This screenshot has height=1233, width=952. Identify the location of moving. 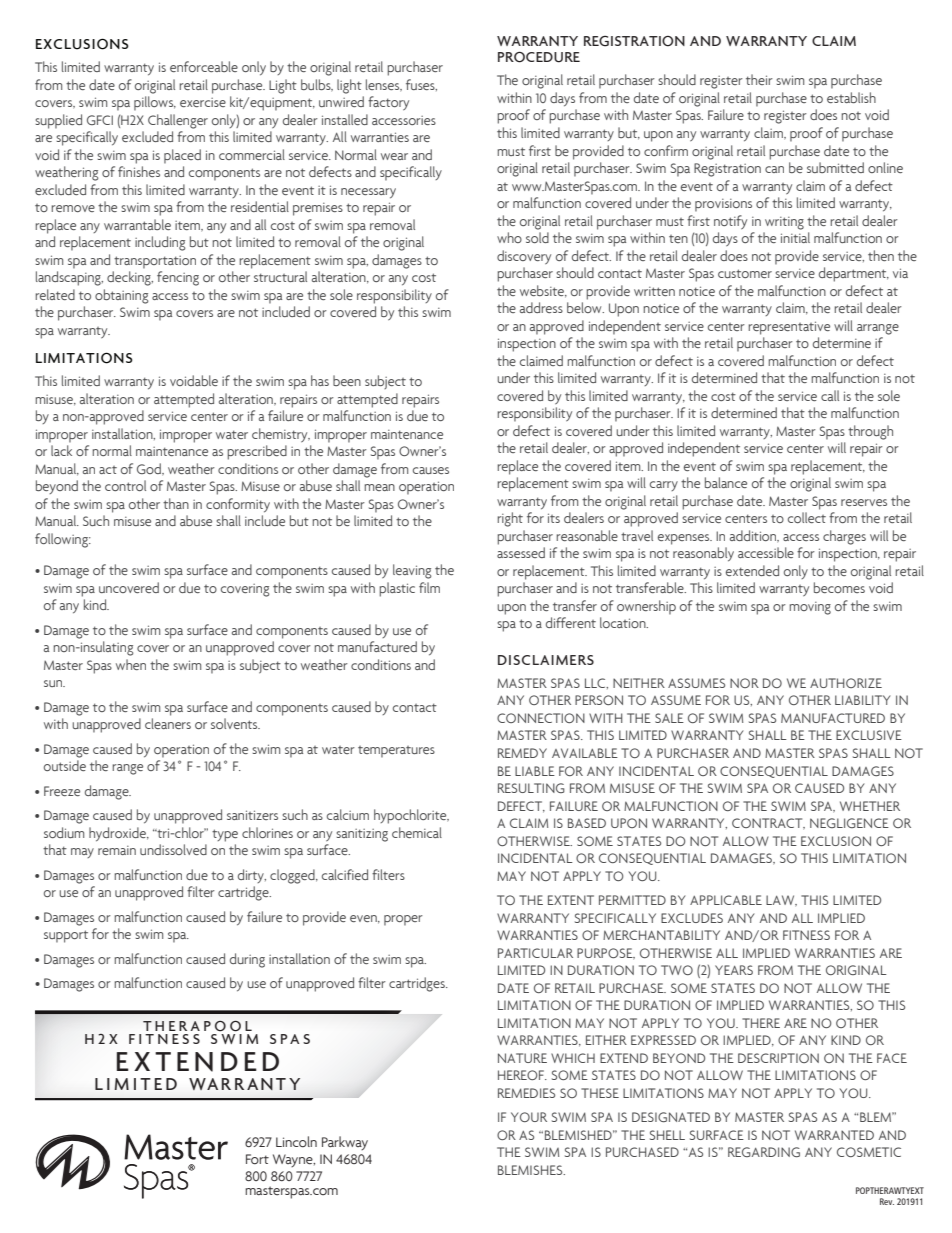
(810, 608).
